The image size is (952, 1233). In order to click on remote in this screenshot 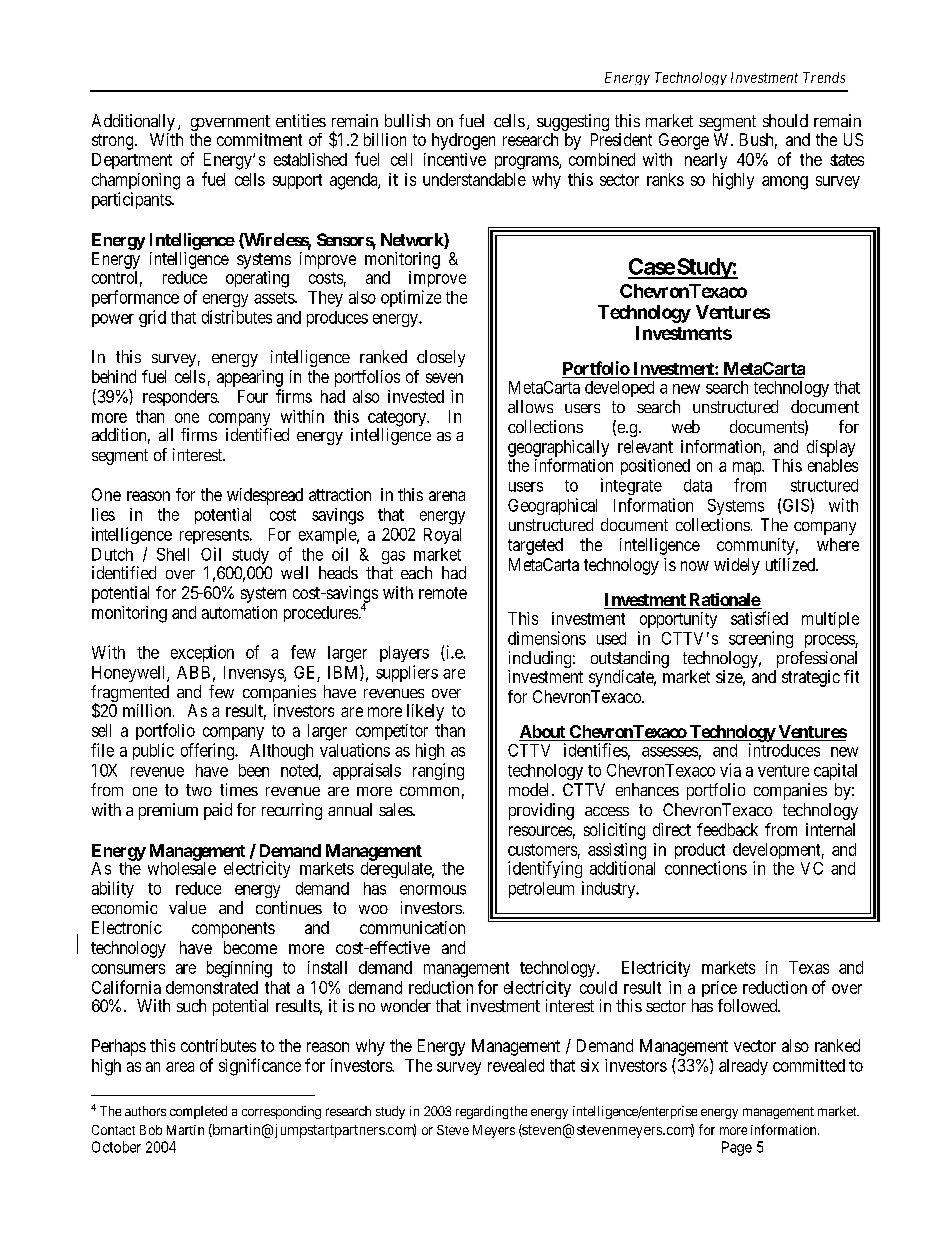, I will do `click(443, 593)`.
